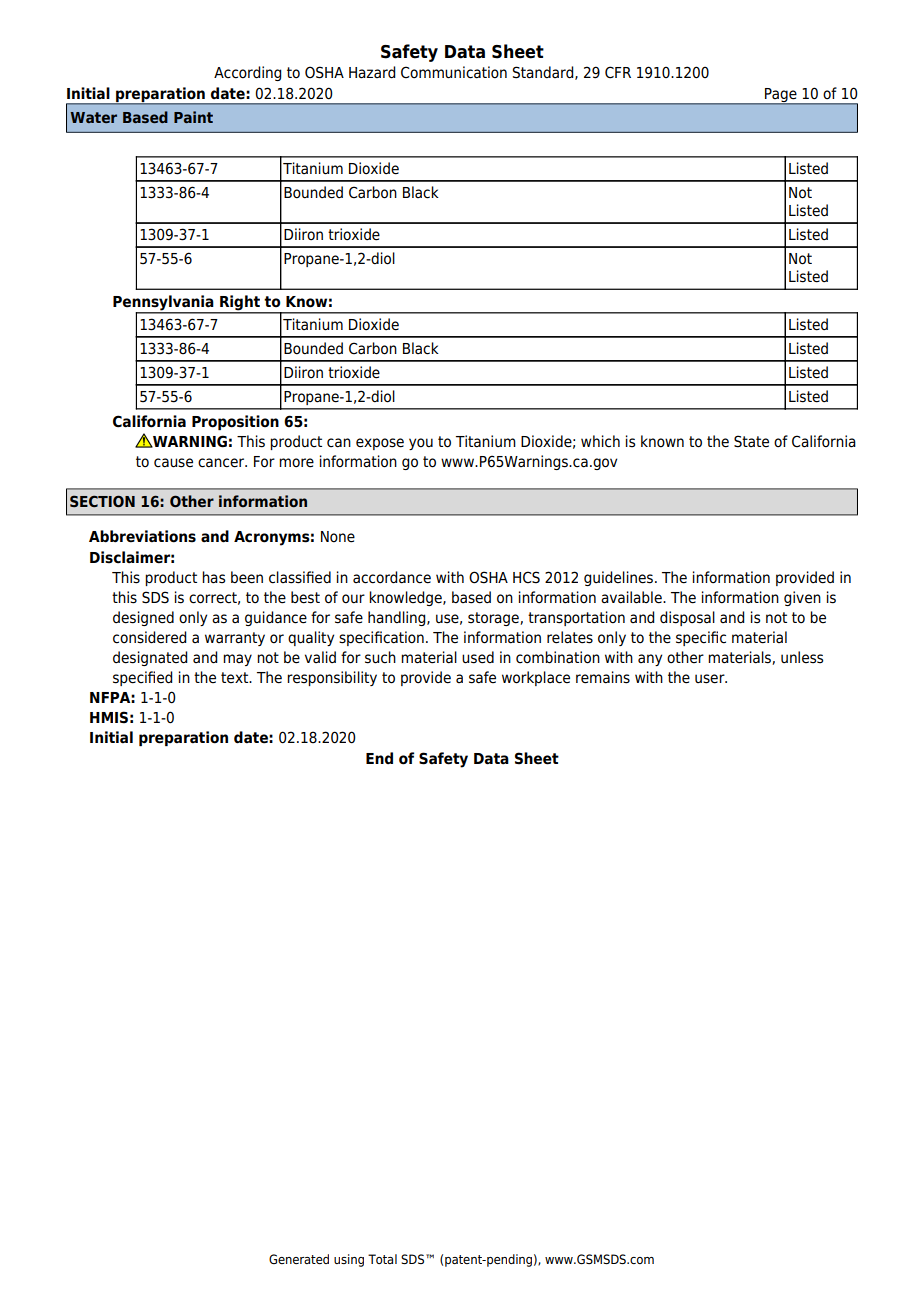 The height and width of the screenshot is (1308, 924). I want to click on designated, so click(150, 658).
